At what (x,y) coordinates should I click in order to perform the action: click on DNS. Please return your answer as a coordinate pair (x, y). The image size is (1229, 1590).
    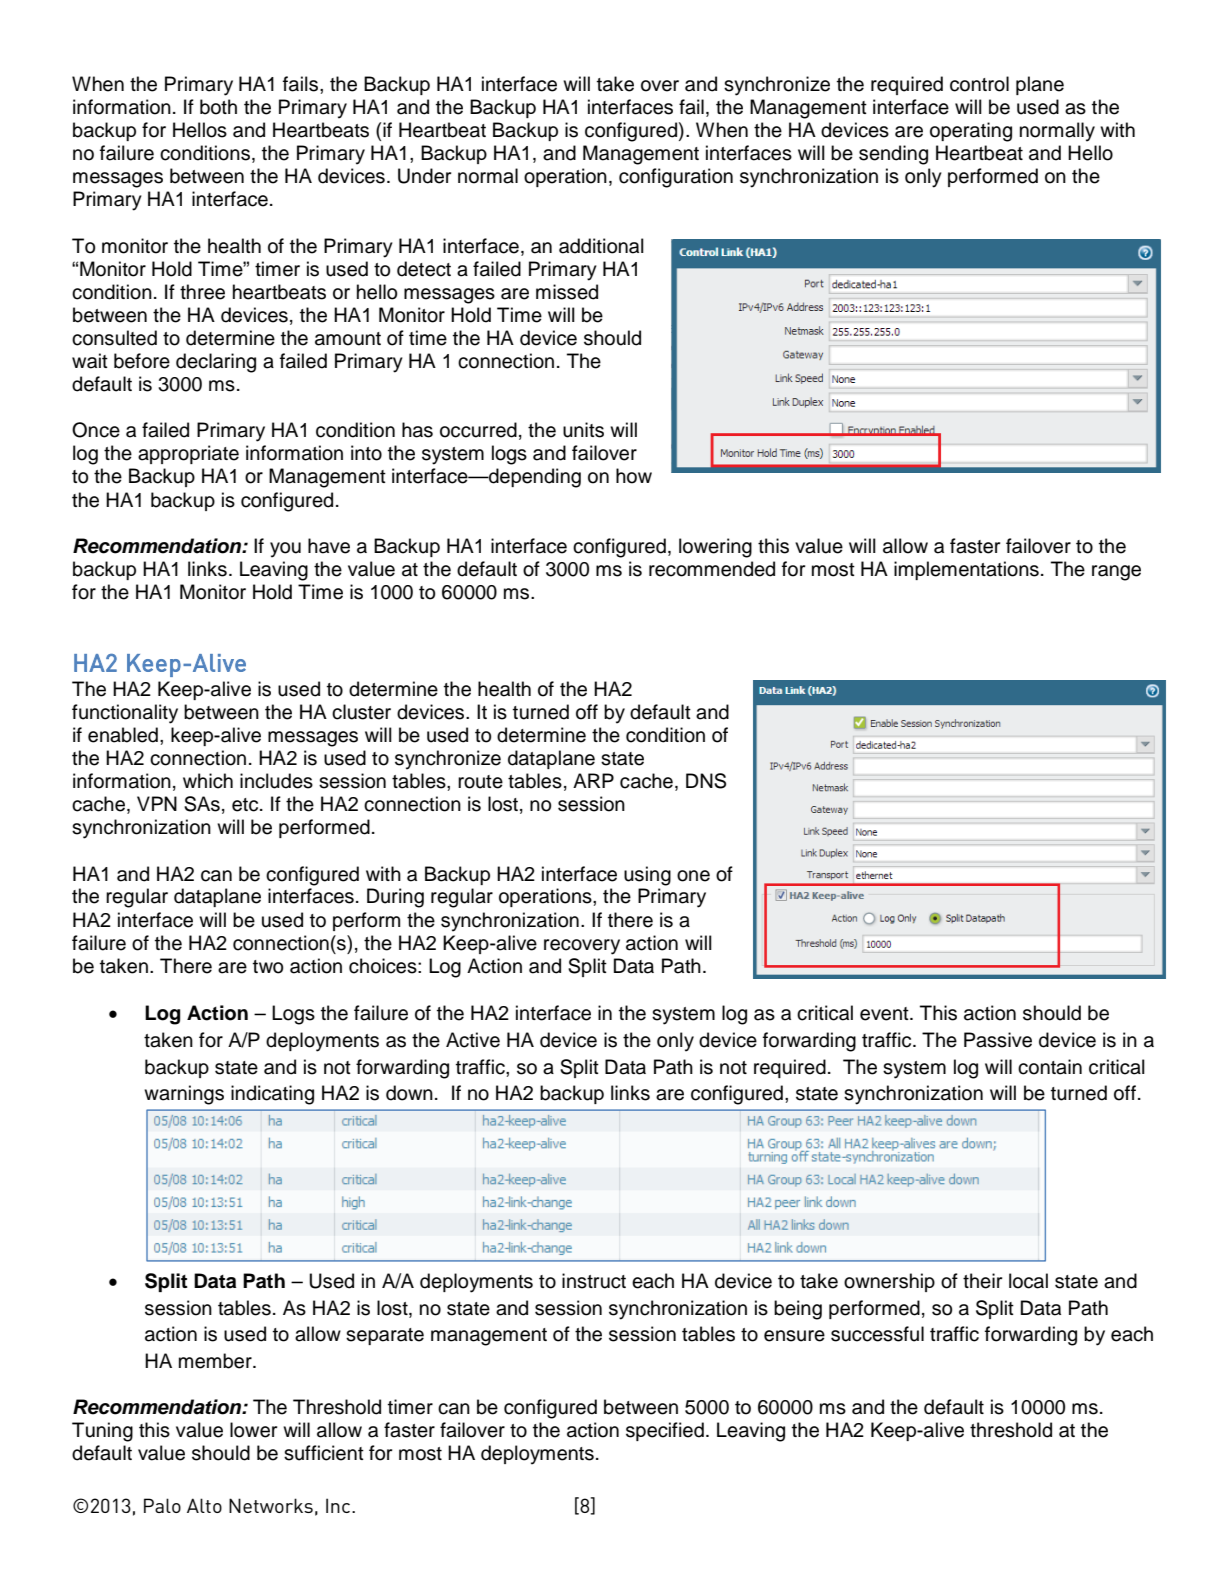
    Looking at the image, I should click on (706, 781).
